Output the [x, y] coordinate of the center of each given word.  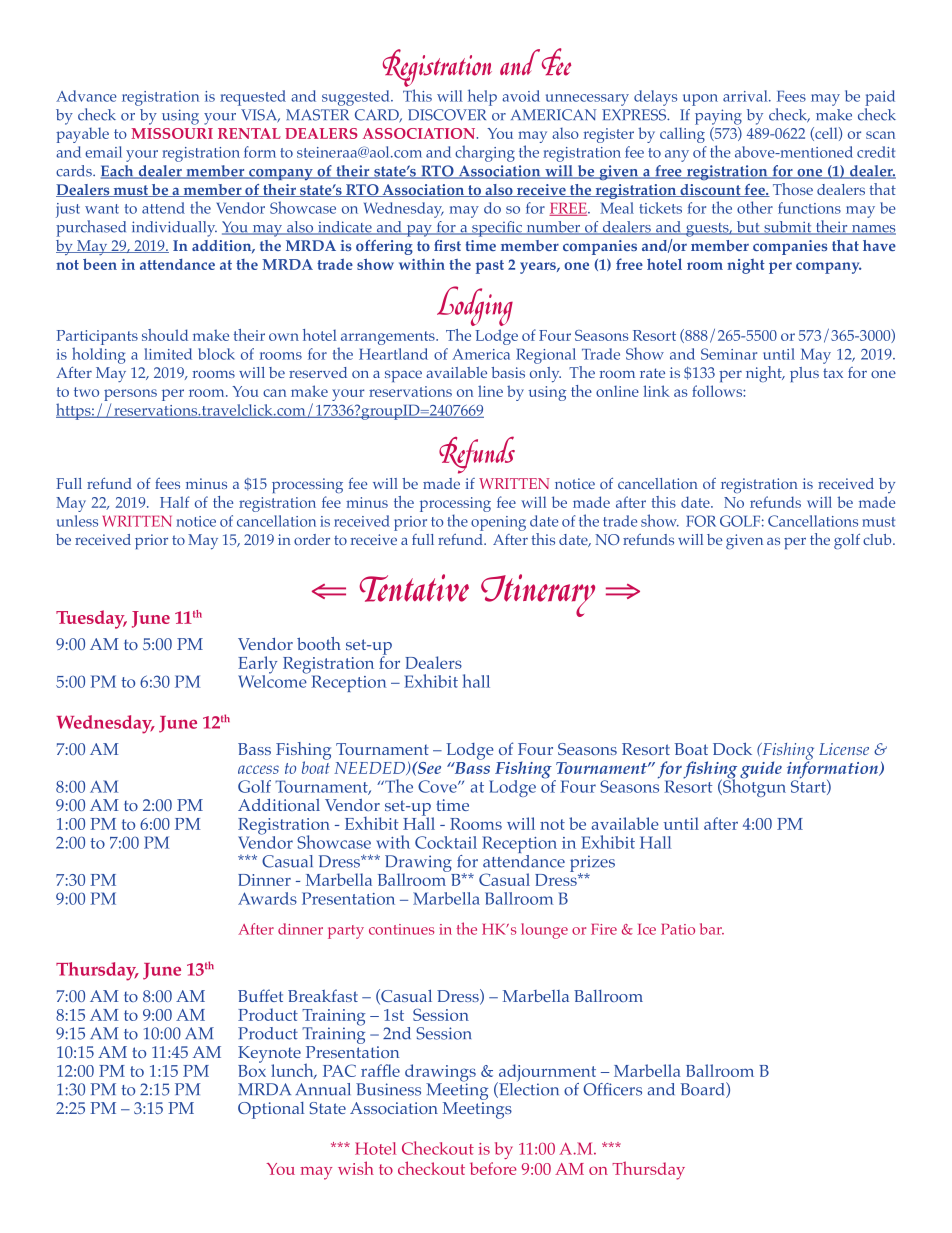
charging [485, 153]
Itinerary [538, 595]
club [878, 539]
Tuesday [91, 619]
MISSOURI [172, 133]
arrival [746, 96]
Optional [271, 1110]
